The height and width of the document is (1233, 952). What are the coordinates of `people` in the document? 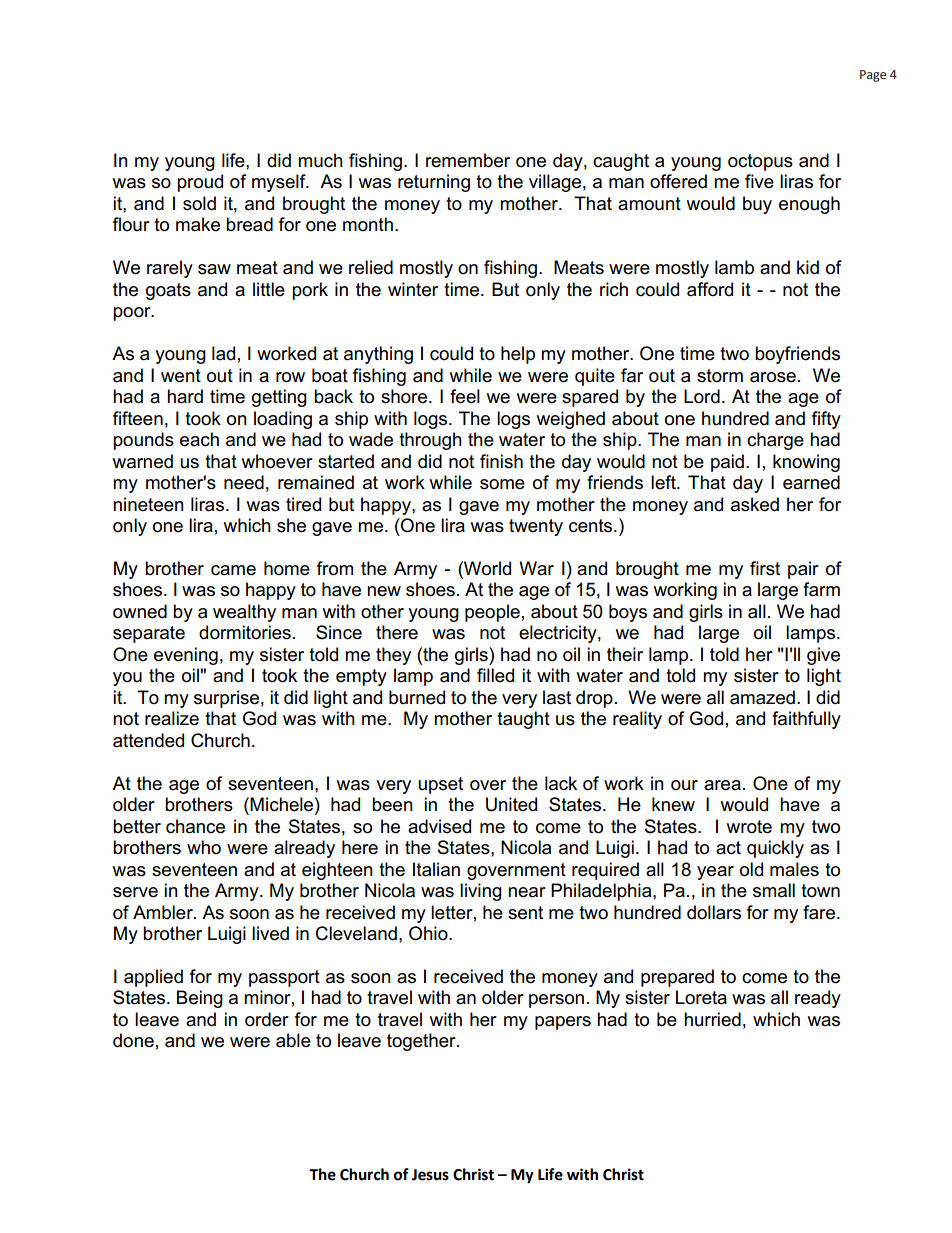 It's located at (492, 613).
